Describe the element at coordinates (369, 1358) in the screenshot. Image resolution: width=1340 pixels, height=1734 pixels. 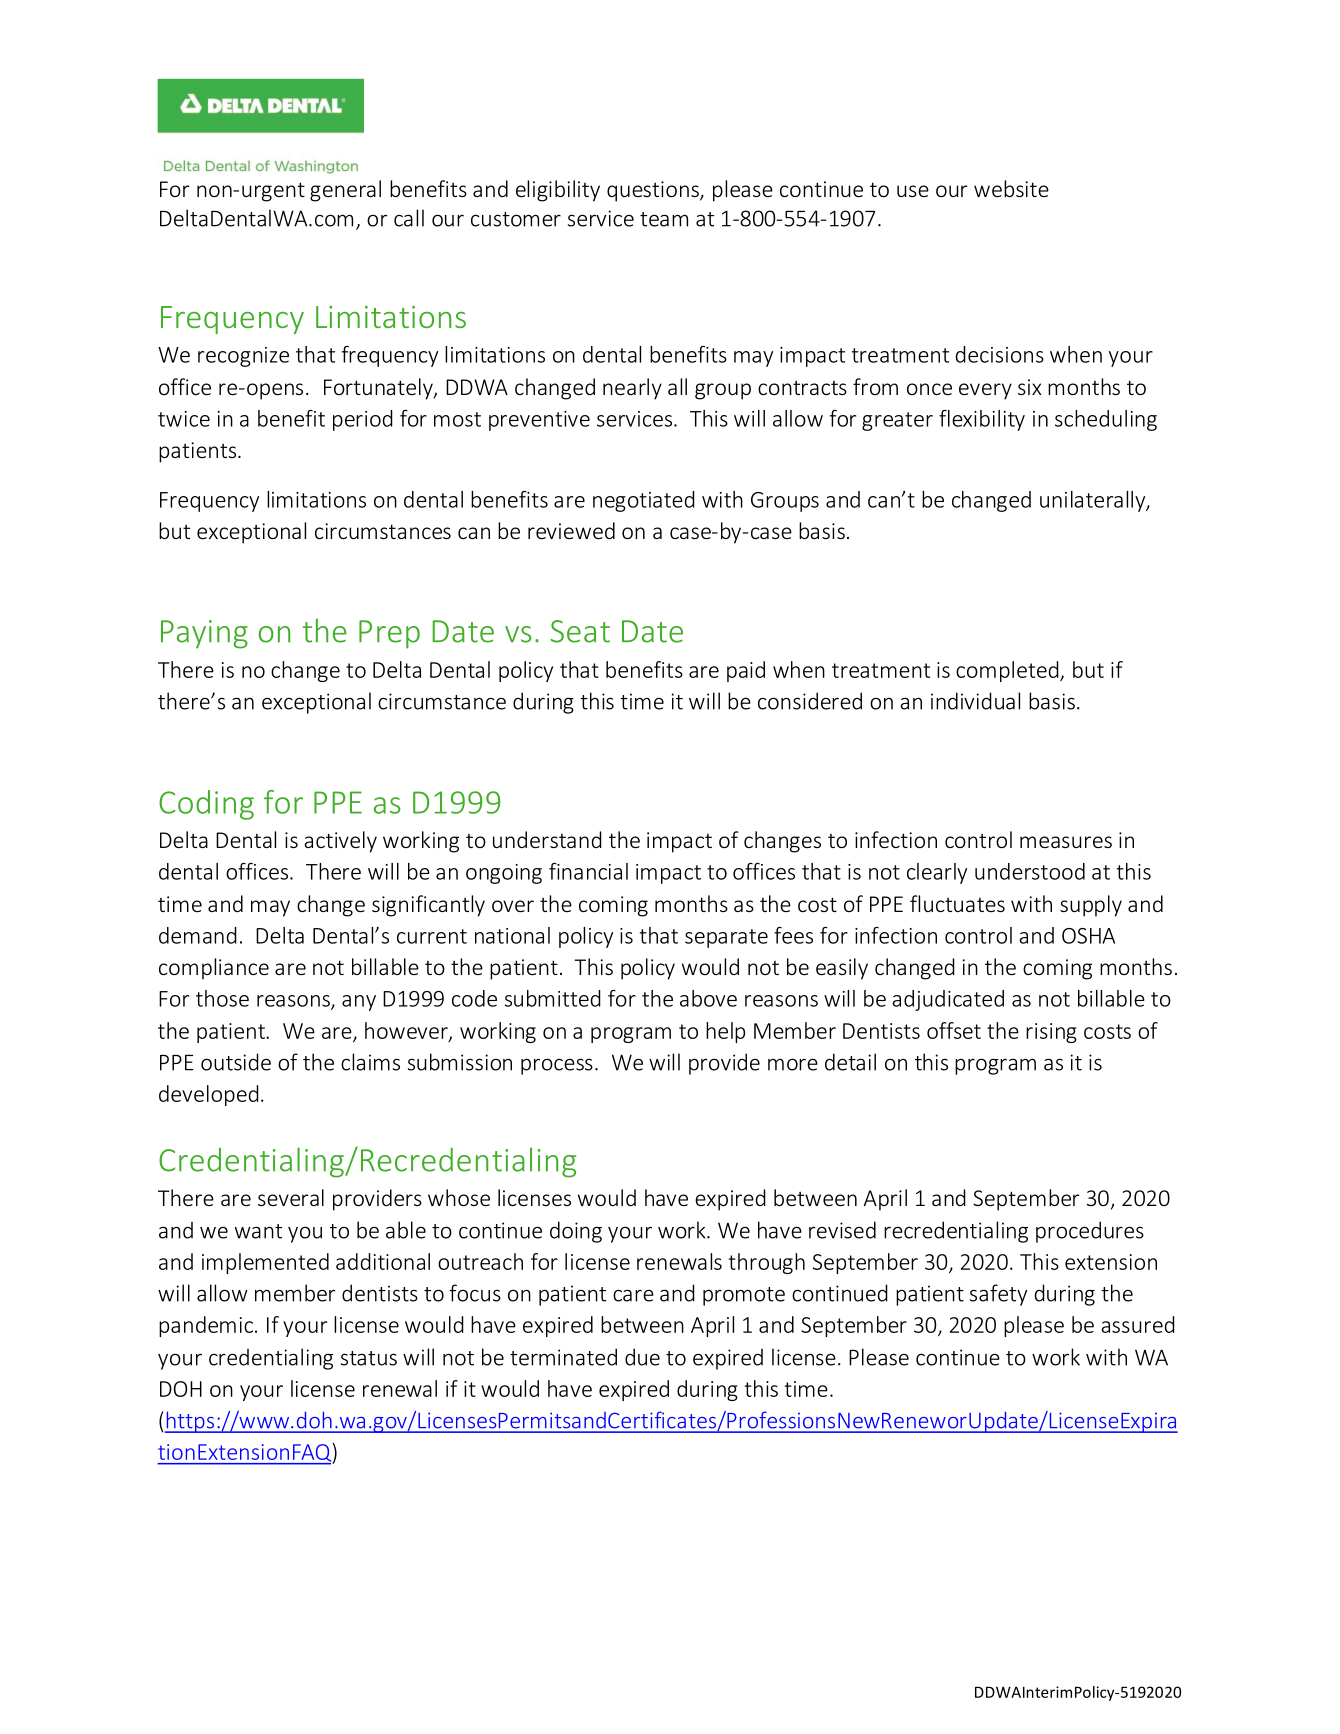
I see `status` at that location.
